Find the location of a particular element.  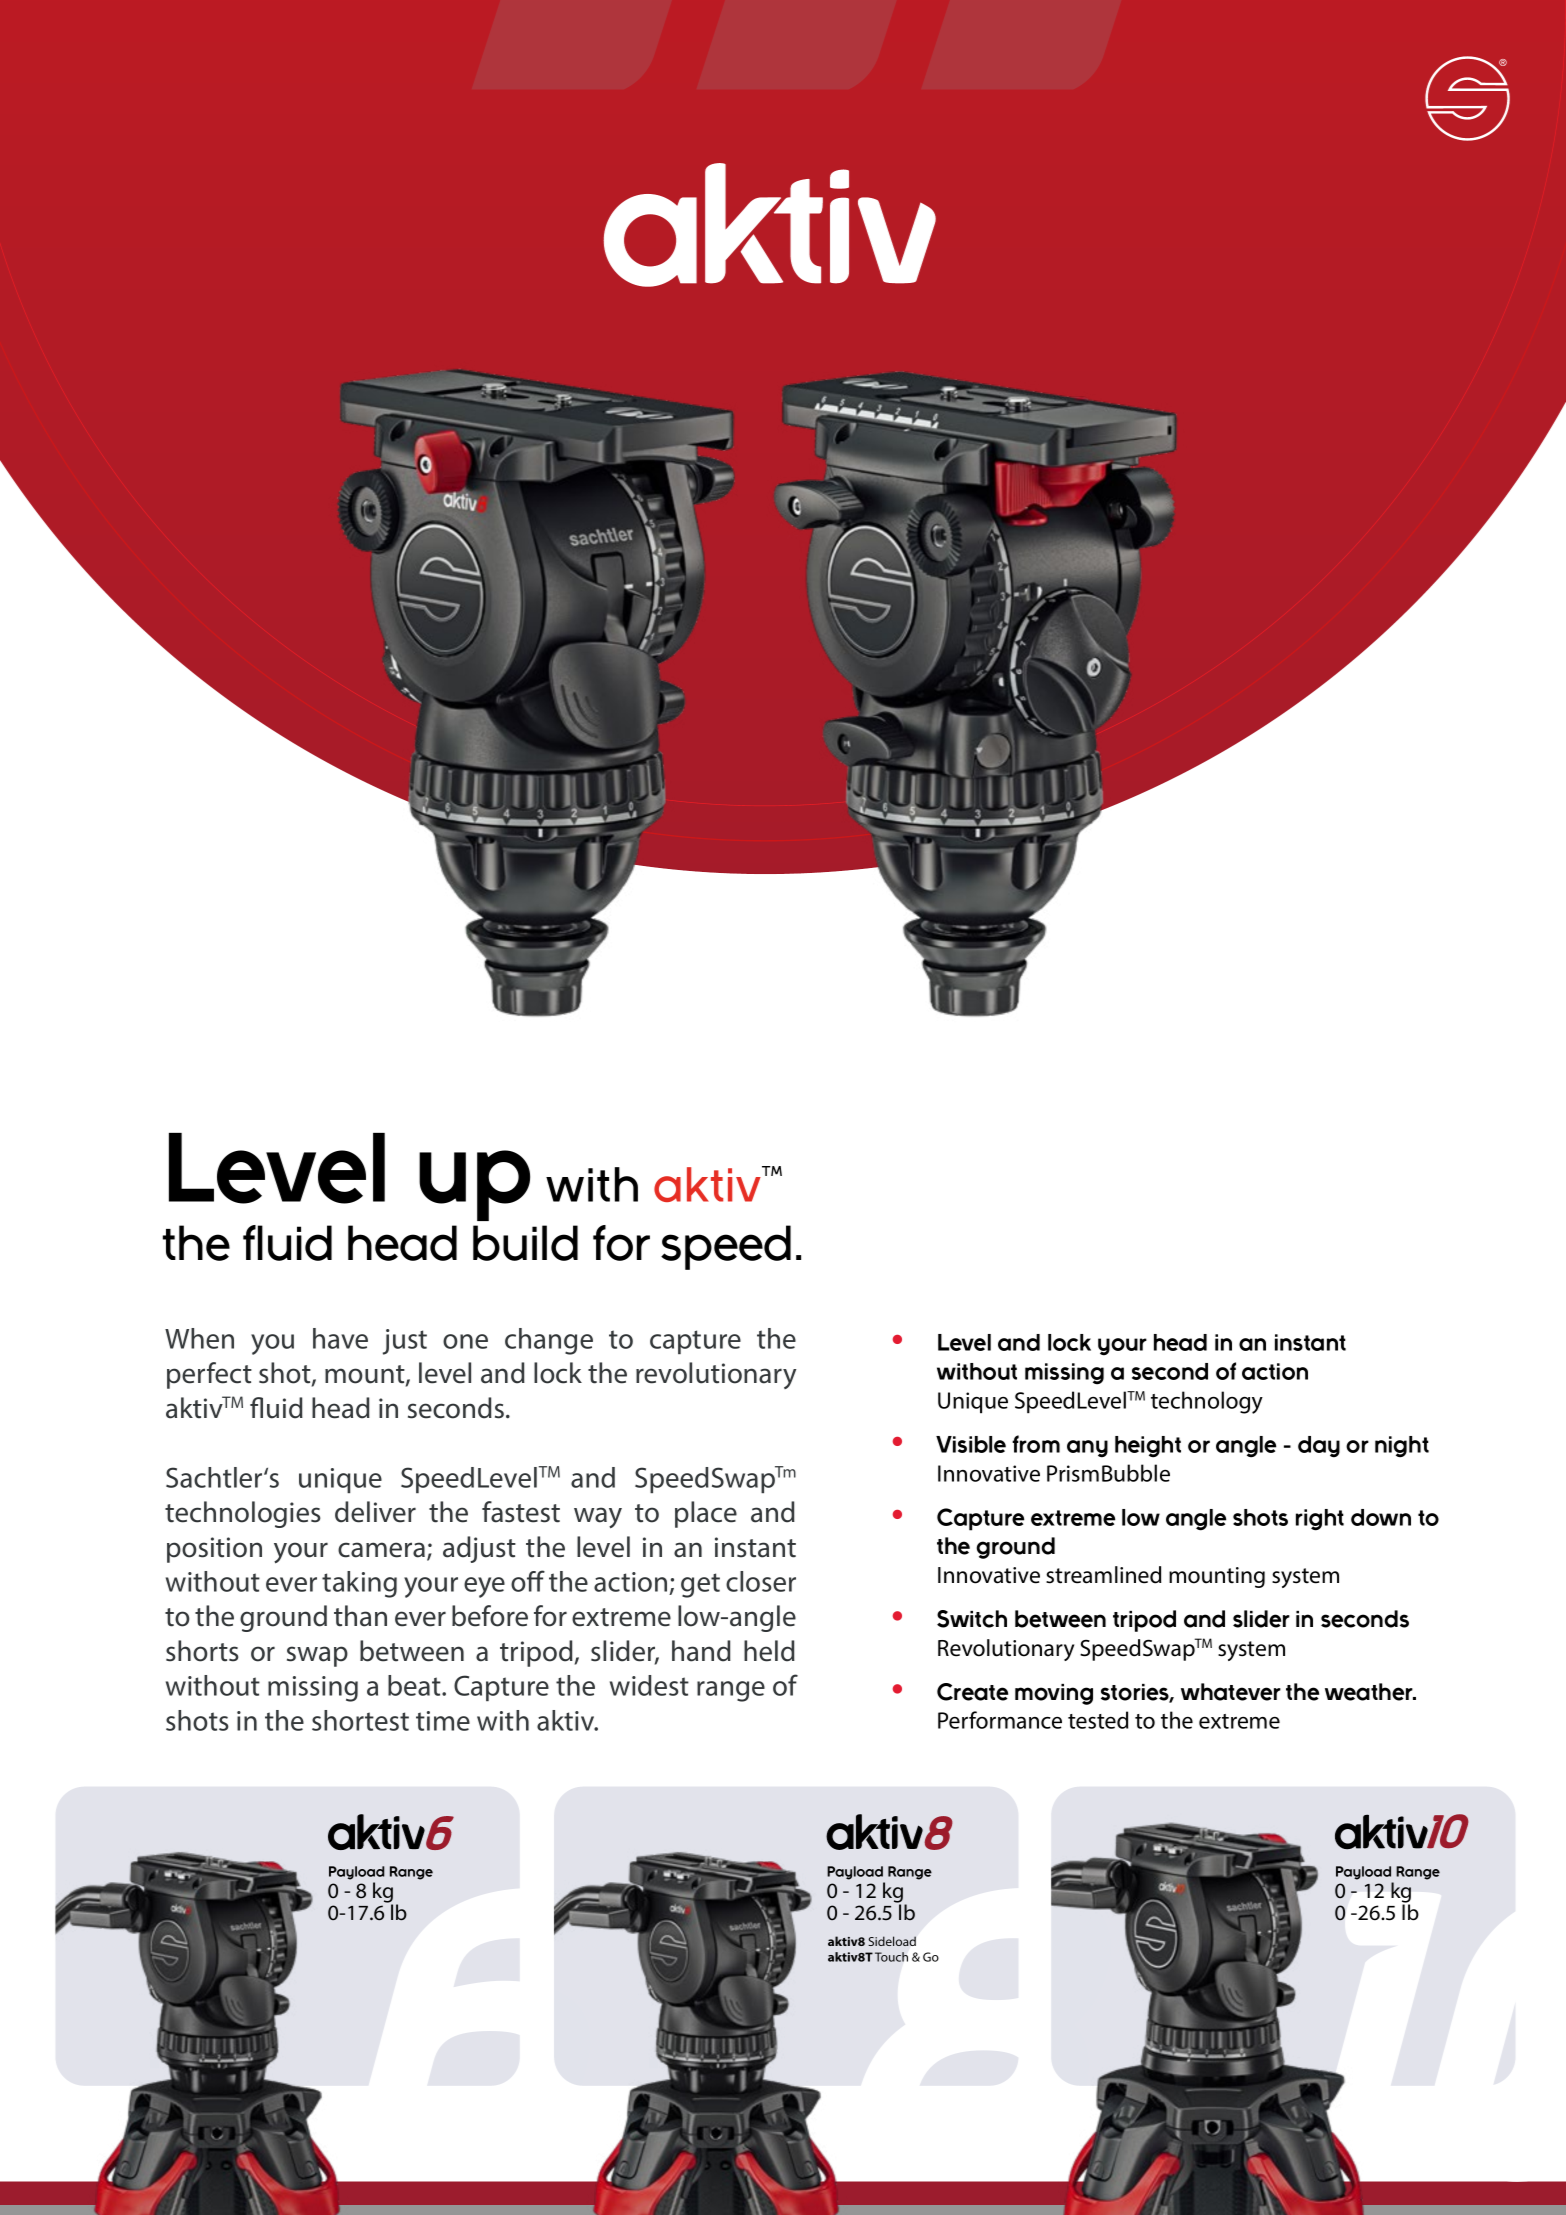

Touch is located at coordinates (891, 1957).
